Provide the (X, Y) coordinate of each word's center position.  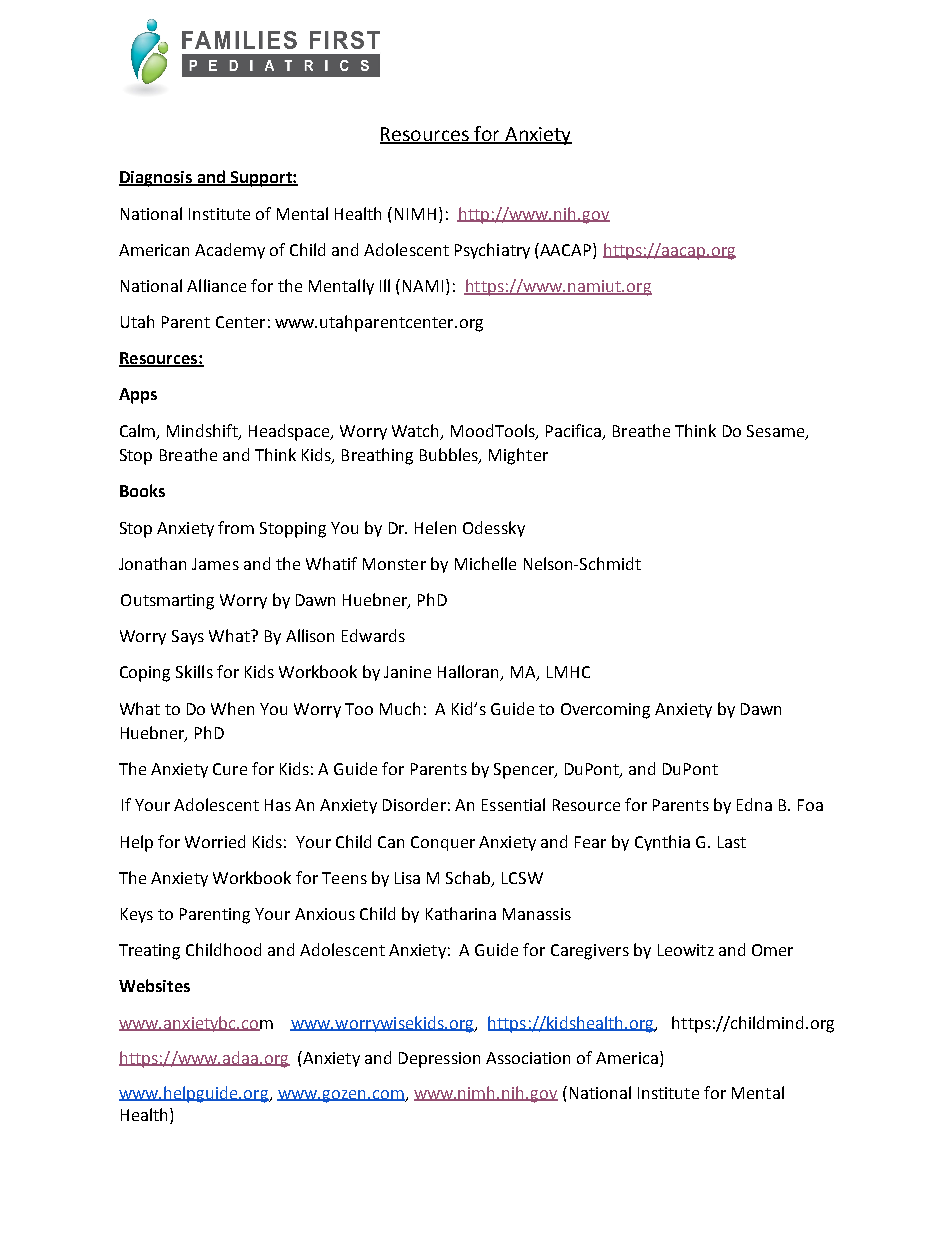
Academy (230, 251)
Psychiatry (492, 251)
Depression (439, 1060)
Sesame (775, 431)
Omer (772, 950)
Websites (154, 985)
